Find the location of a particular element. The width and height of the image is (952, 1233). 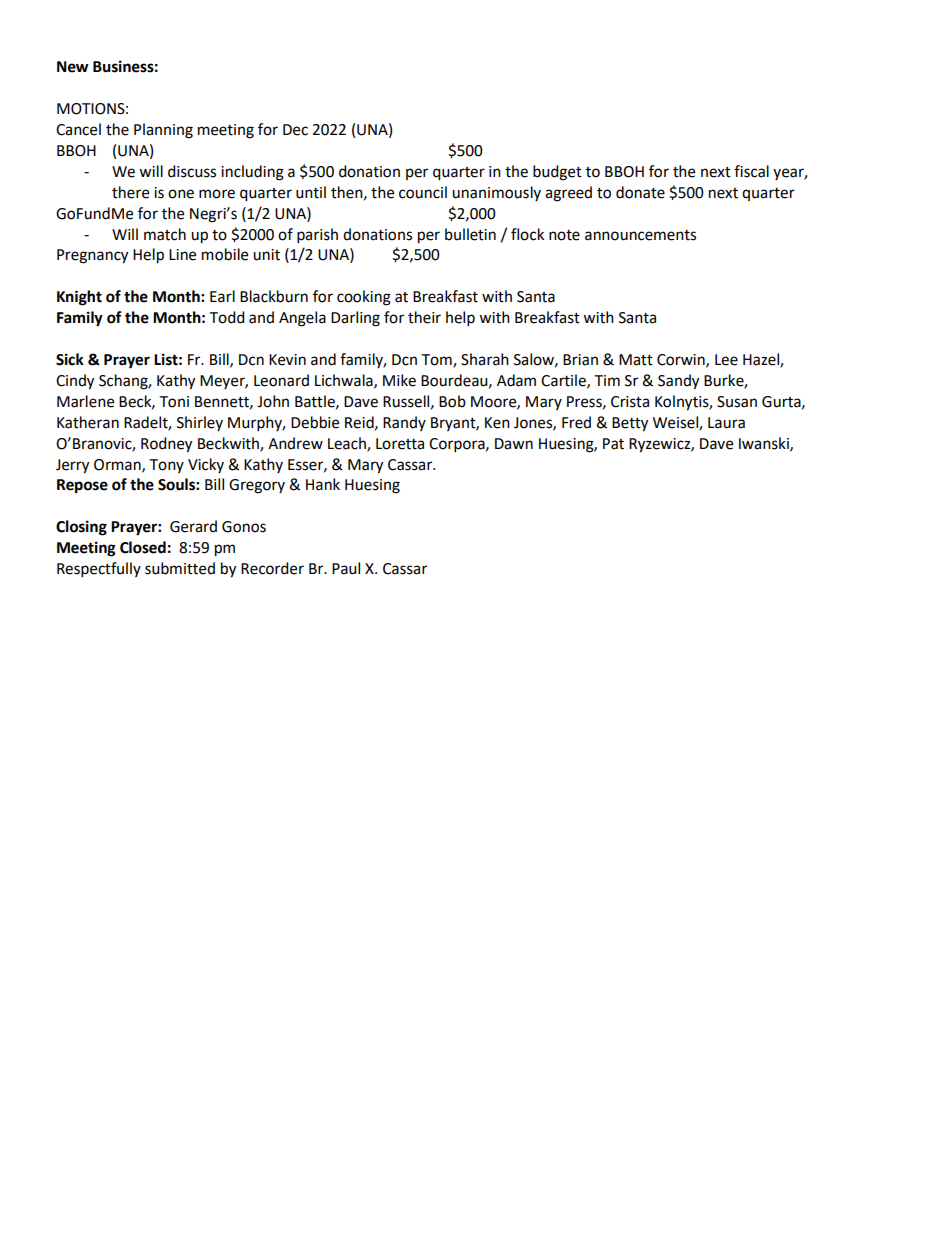

their is located at coordinates (424, 317).
